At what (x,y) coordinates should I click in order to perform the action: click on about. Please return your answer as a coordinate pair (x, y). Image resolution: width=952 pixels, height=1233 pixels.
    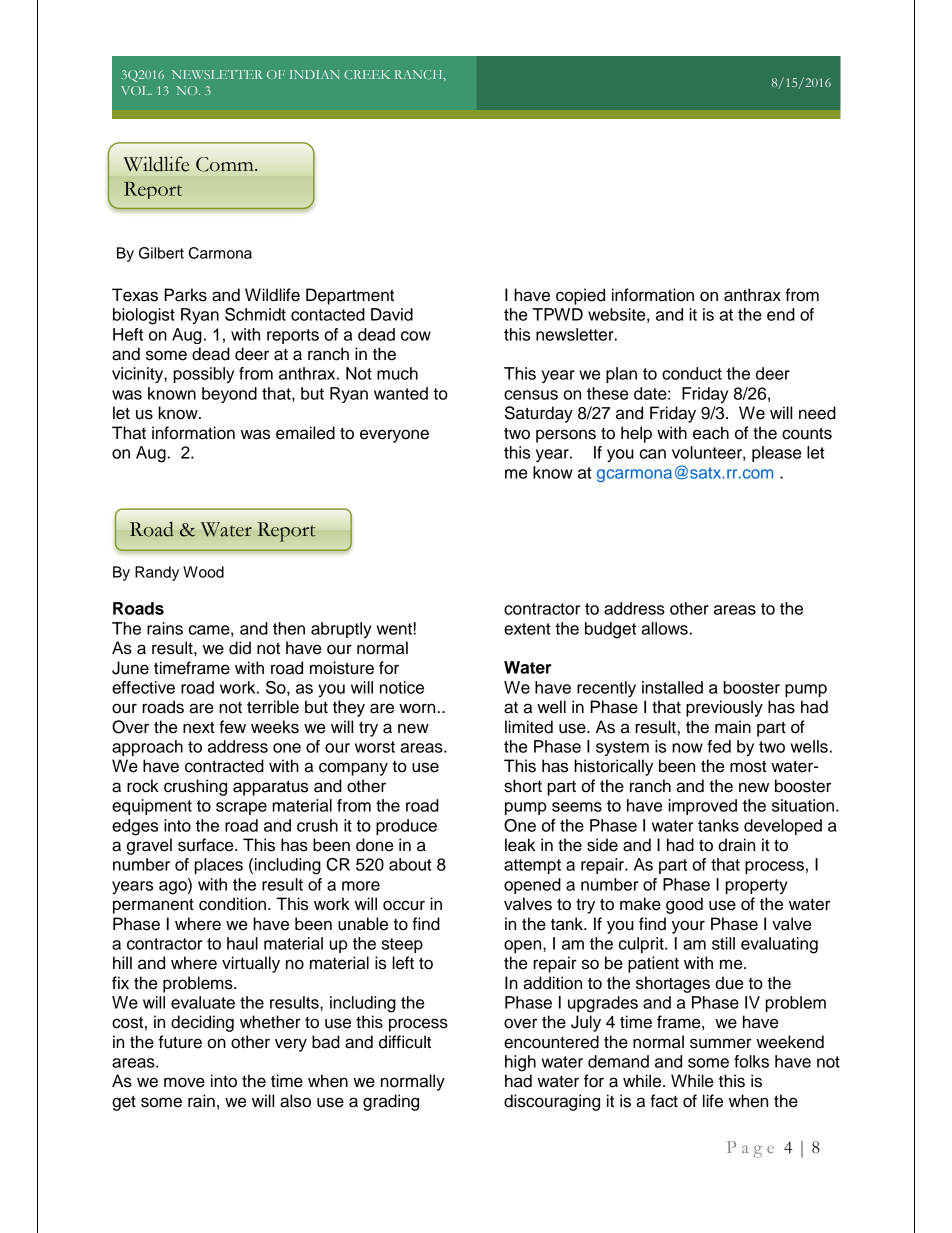
    Looking at the image, I should click on (410, 864).
